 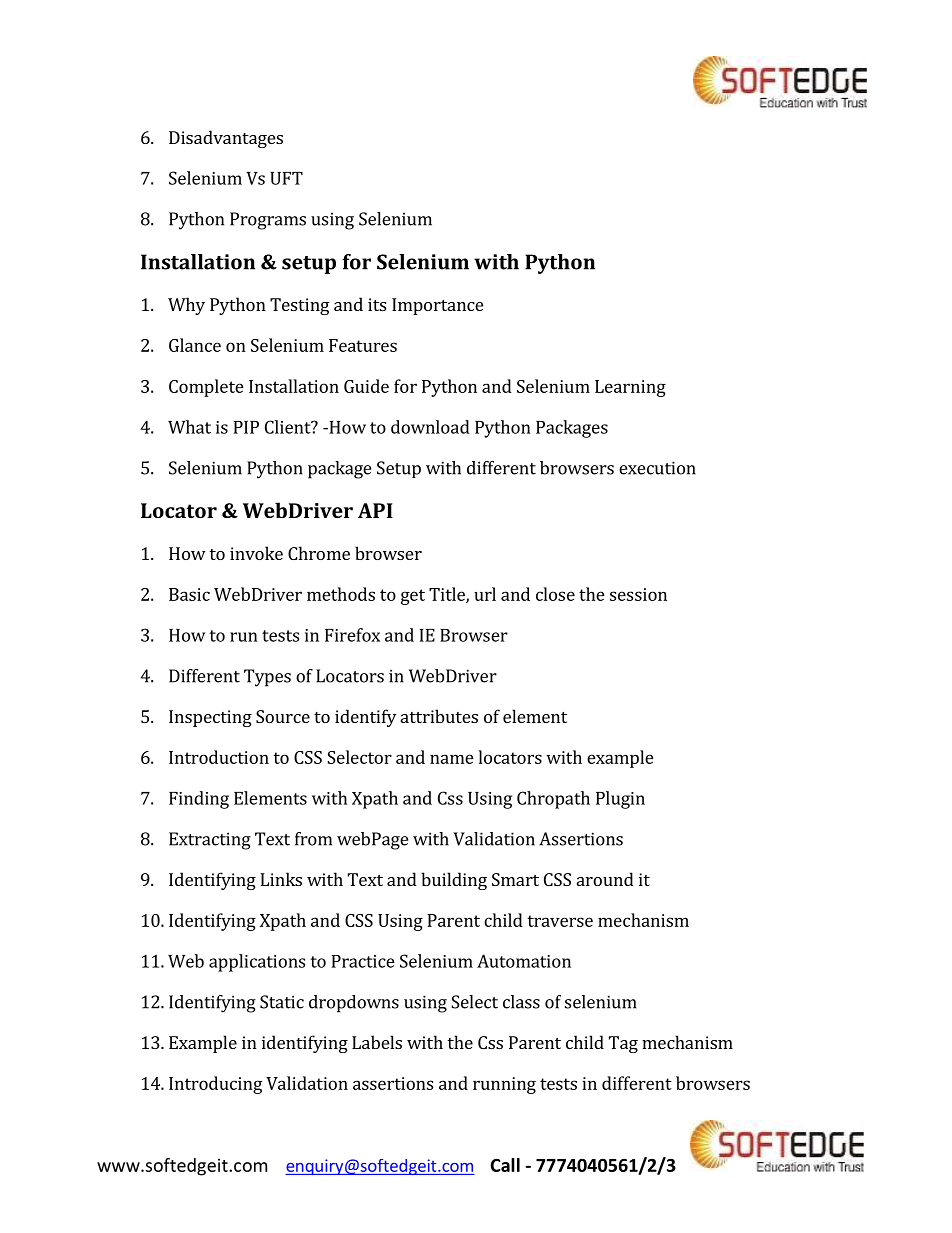 I want to click on Learning, so click(x=630, y=388).
